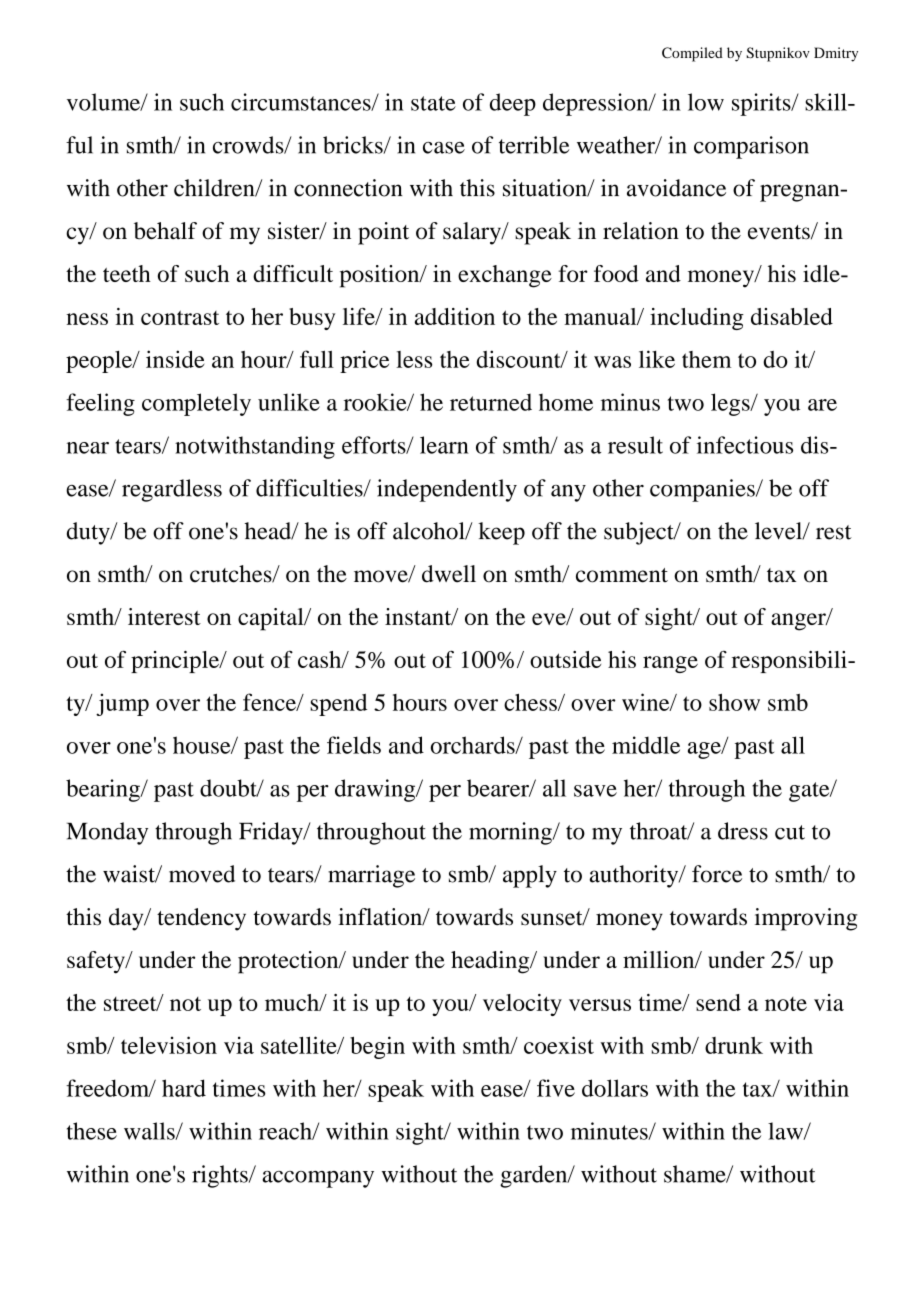 This screenshot has width=924, height=1308. Describe the element at coordinates (165, 231) in the screenshot. I see `behalf` at that location.
